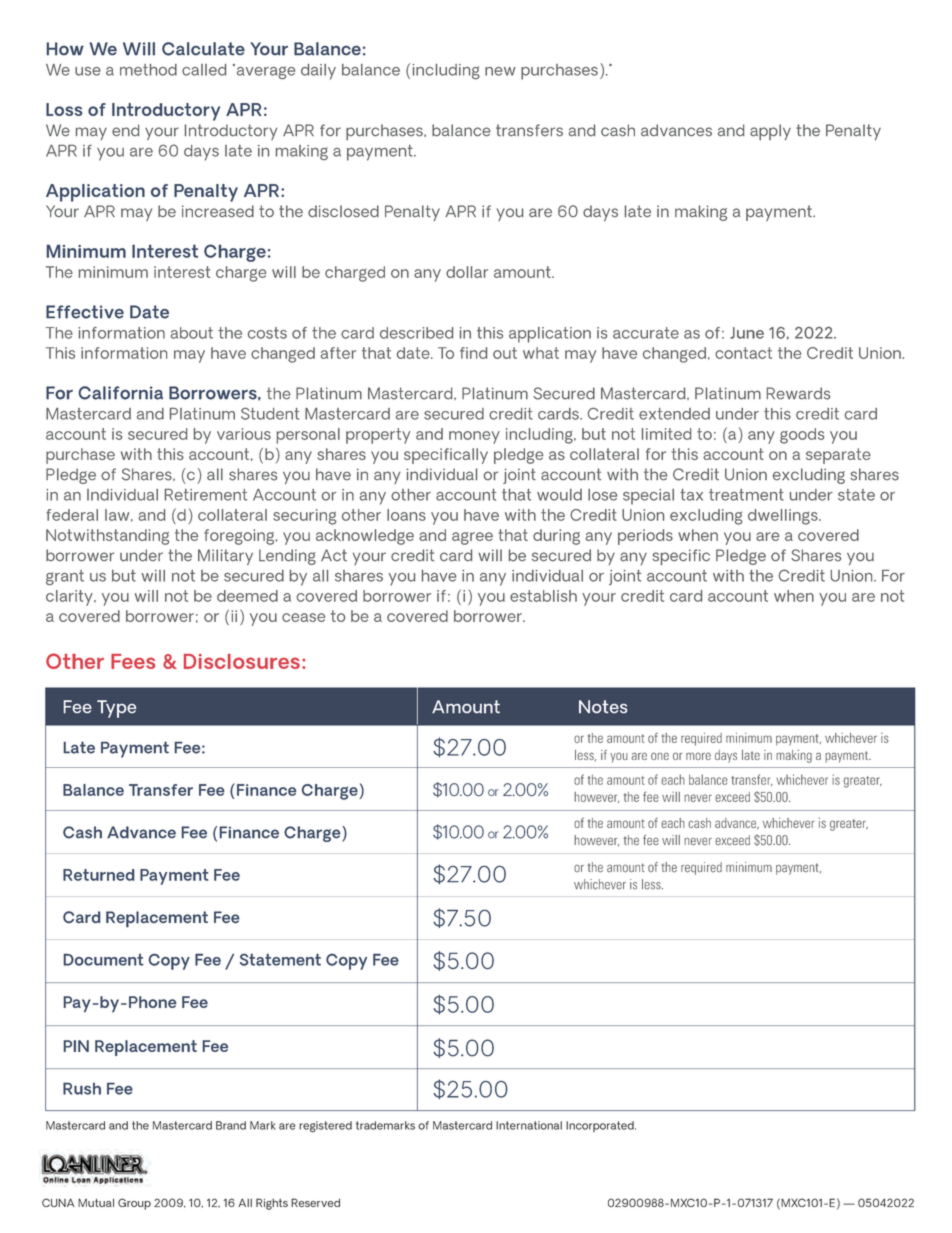  I want to click on more, so click(698, 756).
